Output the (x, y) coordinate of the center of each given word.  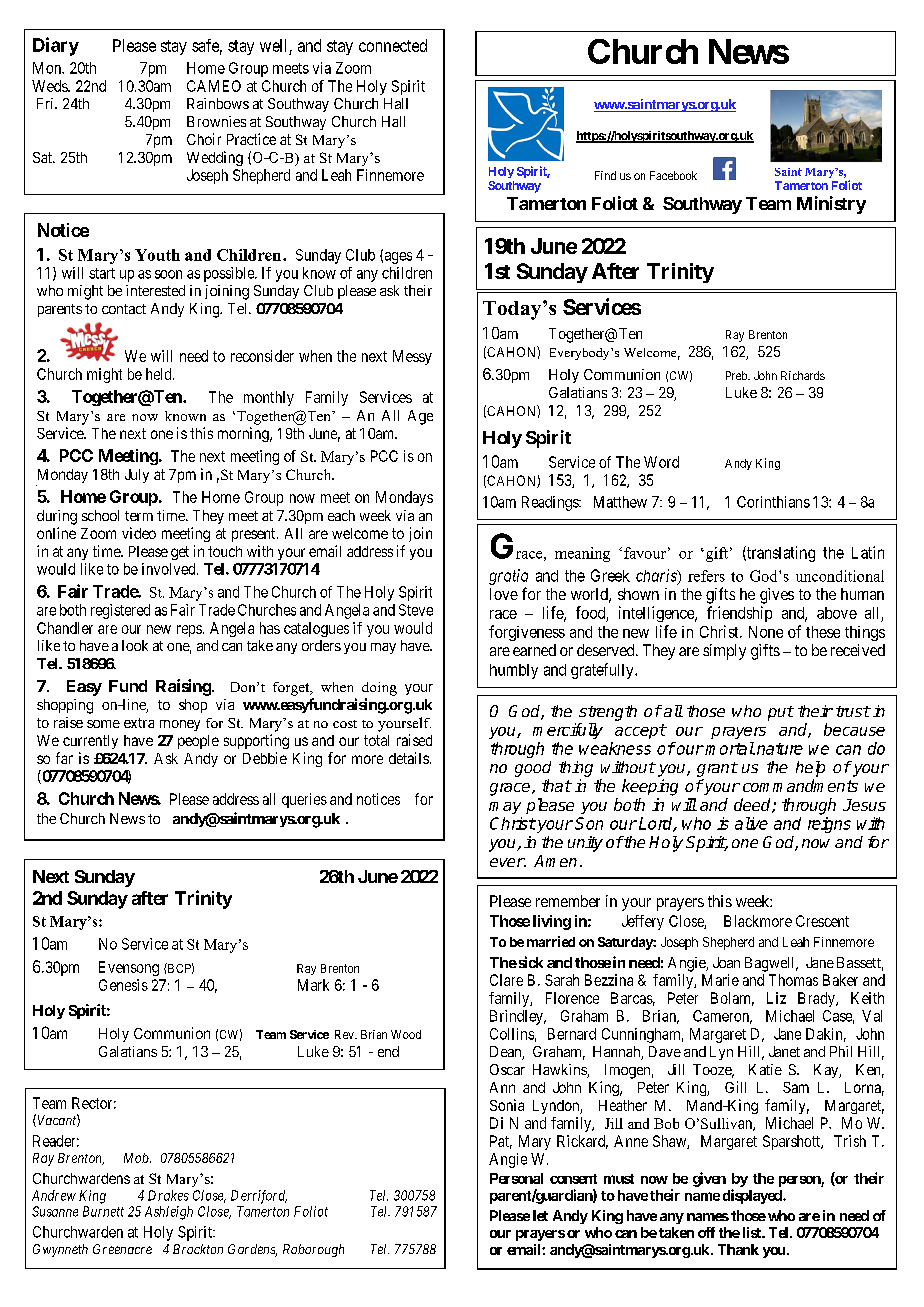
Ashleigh (169, 1213)
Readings (551, 503)
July (137, 476)
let (540, 1215)
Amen (555, 861)
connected (393, 45)
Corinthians (773, 502)
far (64, 758)
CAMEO (214, 86)
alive (751, 823)
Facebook (673, 175)
